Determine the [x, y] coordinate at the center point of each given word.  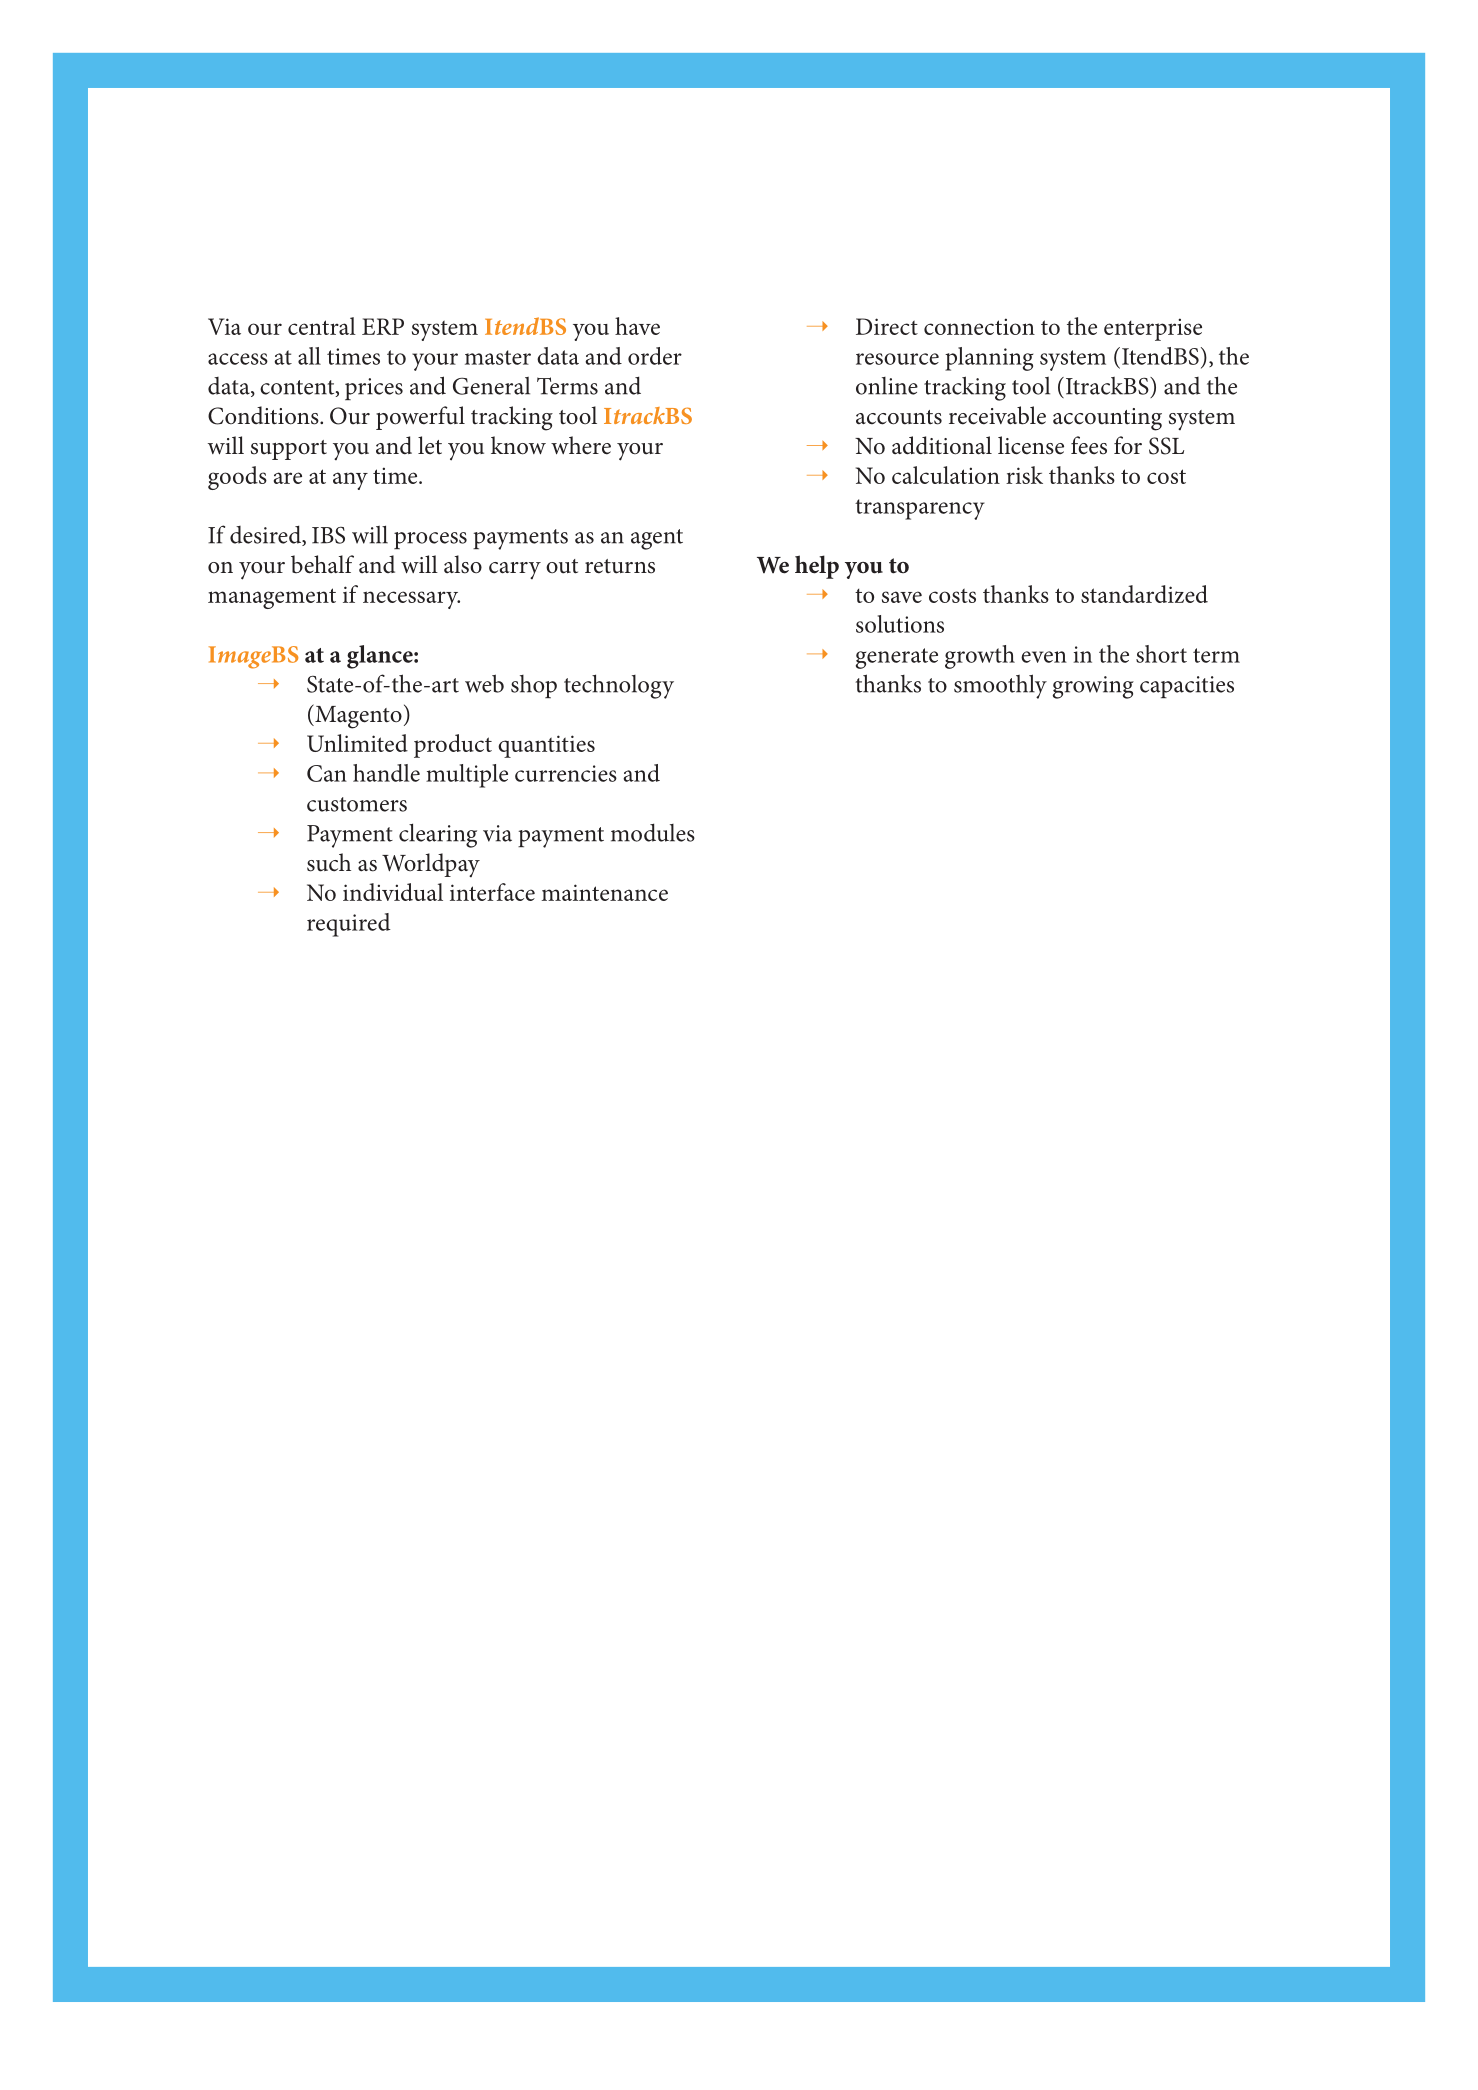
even [1044, 657]
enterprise [1153, 329]
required [349, 925]
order [655, 356]
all [309, 356]
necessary [411, 600]
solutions [900, 624]
